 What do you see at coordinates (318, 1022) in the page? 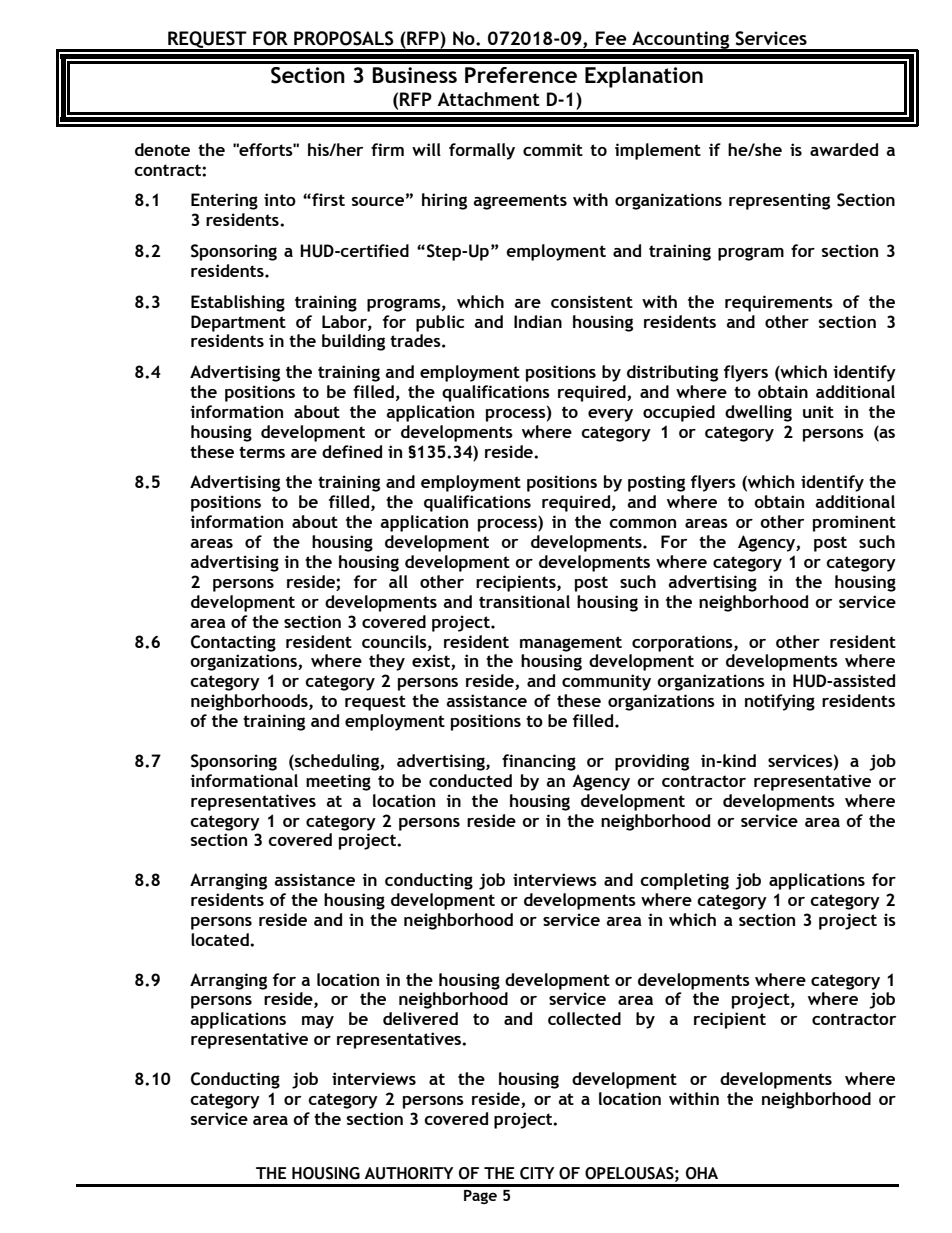
I see `may` at bounding box center [318, 1022].
